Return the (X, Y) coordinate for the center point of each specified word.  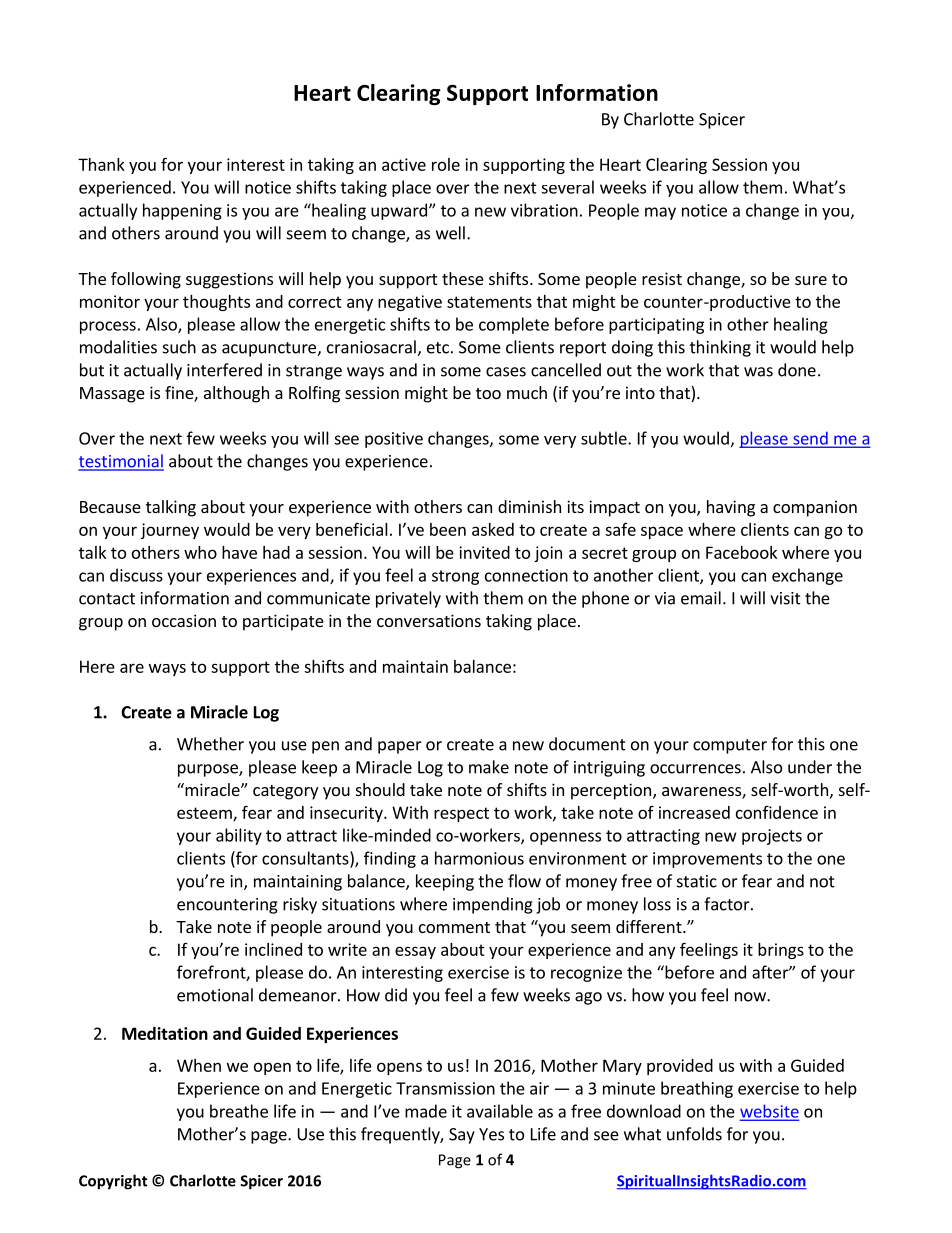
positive (394, 440)
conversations (429, 620)
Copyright (113, 1182)
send (810, 439)
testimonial (121, 462)
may (660, 213)
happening (182, 211)
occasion (184, 620)
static (697, 881)
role (446, 164)
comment (454, 927)
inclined (273, 949)
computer (730, 746)
